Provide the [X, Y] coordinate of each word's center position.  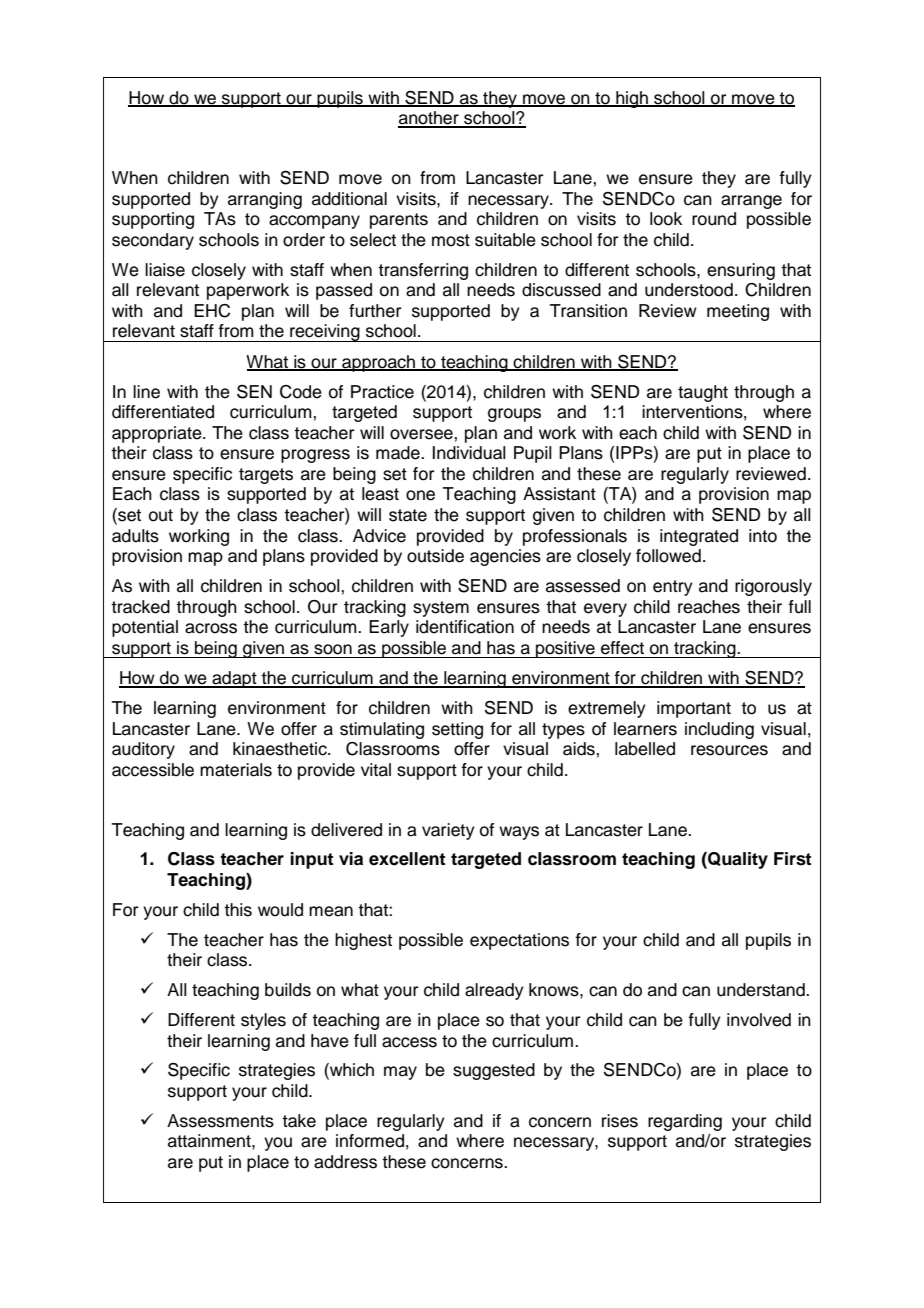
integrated [699, 537]
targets [266, 476]
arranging [265, 200]
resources [729, 750]
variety [448, 831]
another [429, 119]
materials [236, 770]
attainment [210, 1141]
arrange [751, 202]
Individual [469, 453]
